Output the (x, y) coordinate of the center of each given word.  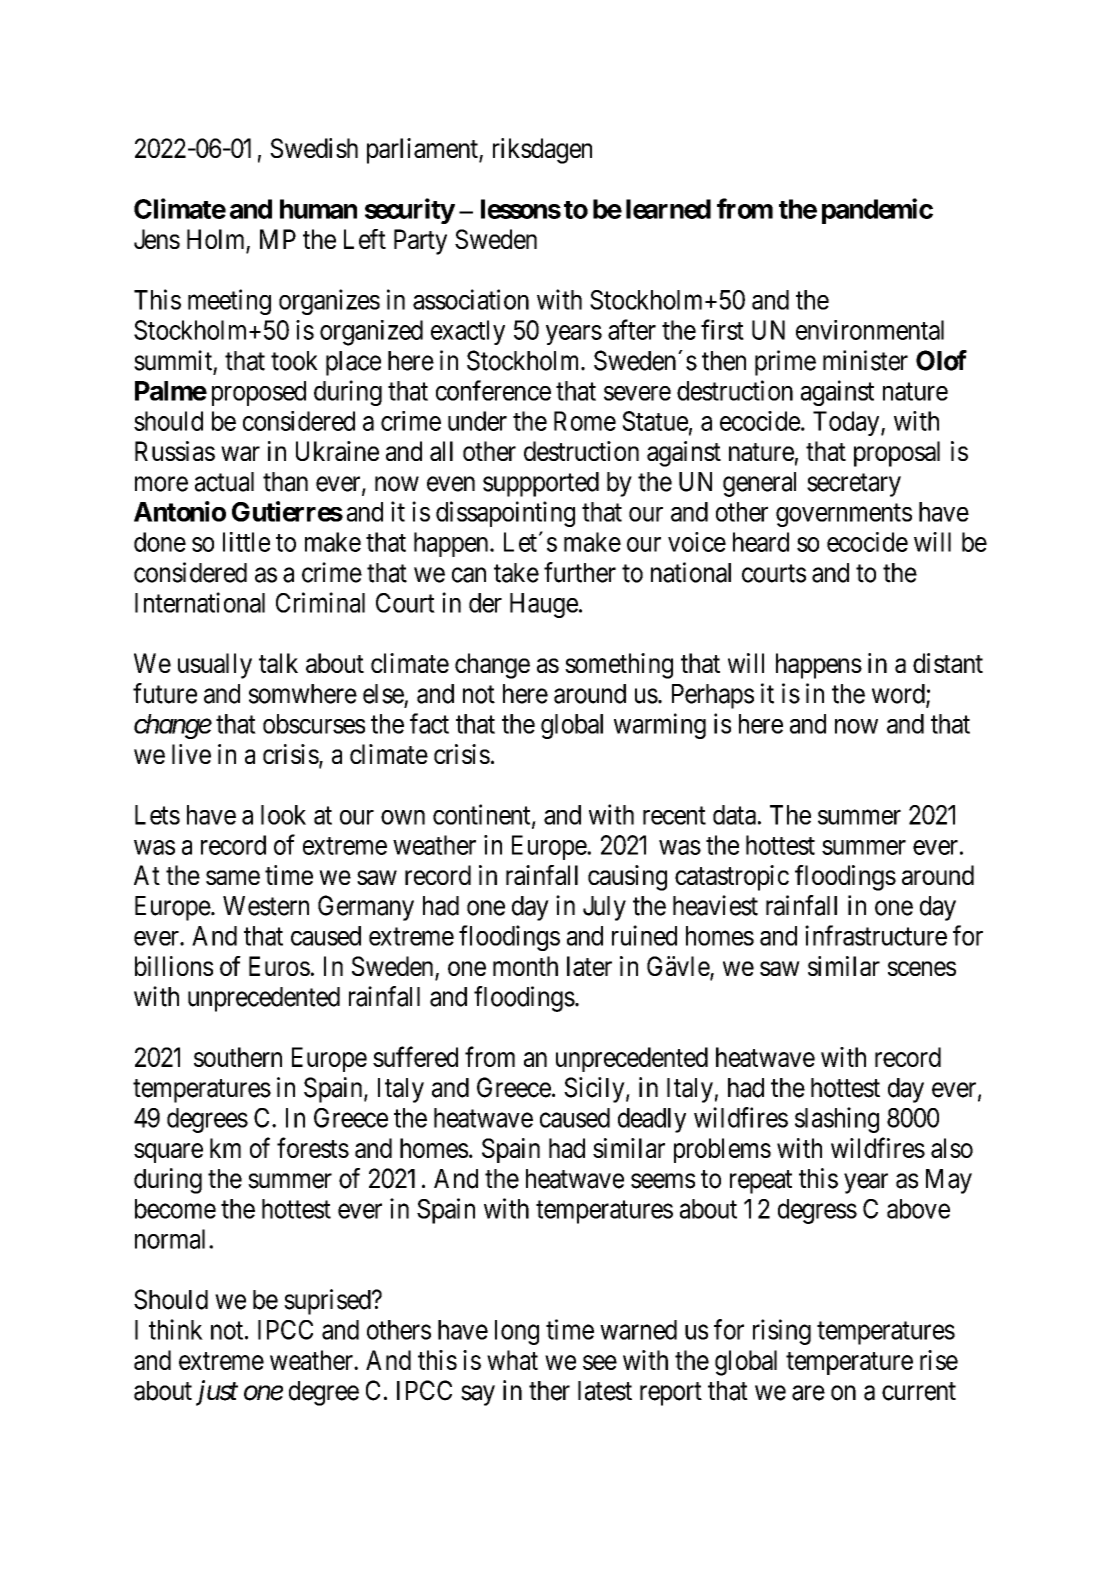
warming (660, 726)
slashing (837, 1120)
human (318, 209)
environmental (870, 330)
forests (313, 1147)
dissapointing (505, 514)
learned (668, 209)
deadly (652, 1120)
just (217, 1393)
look (283, 815)
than (285, 482)
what (512, 1360)
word (899, 695)
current (919, 1391)
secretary (854, 485)
